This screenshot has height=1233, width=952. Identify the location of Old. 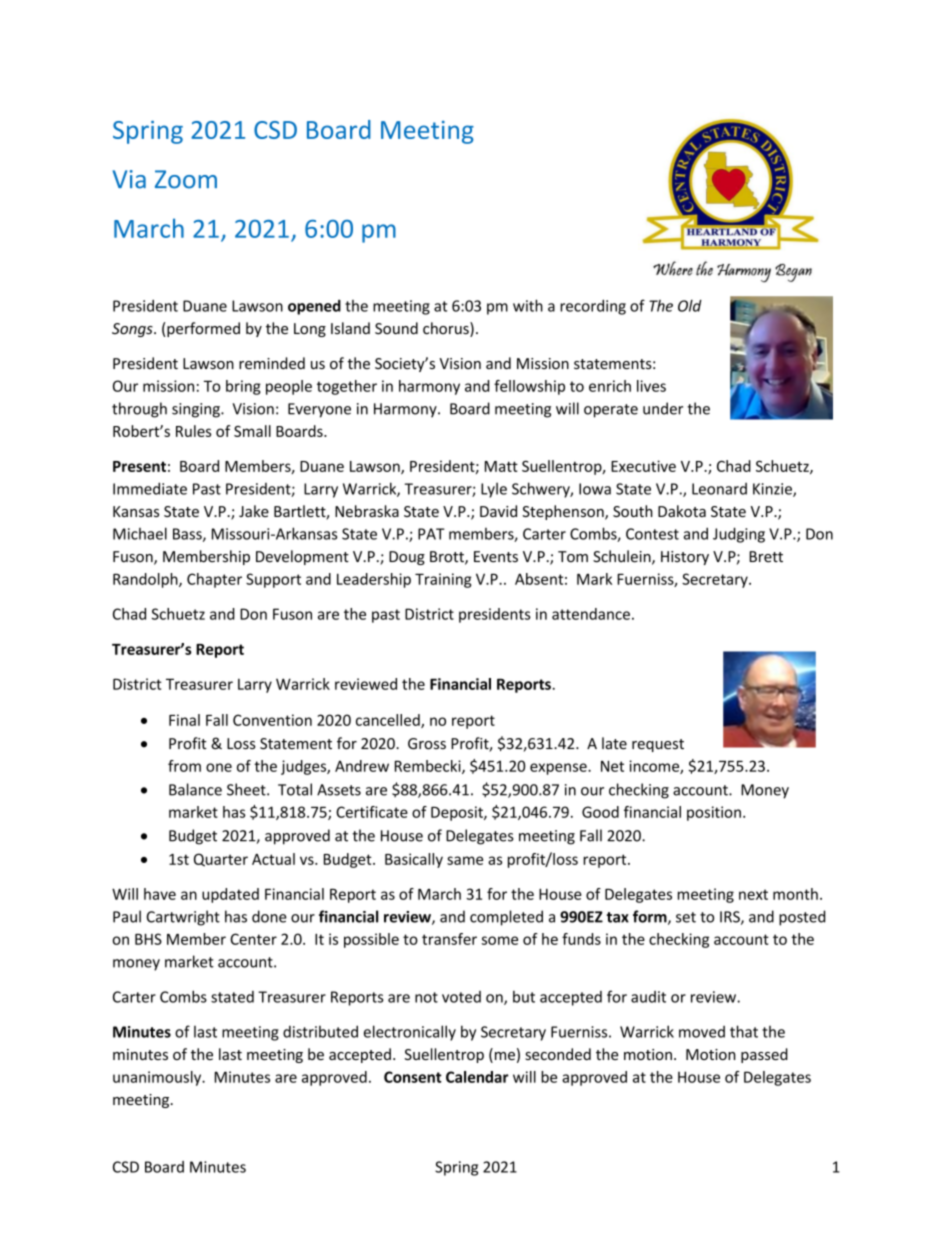
(690, 306).
